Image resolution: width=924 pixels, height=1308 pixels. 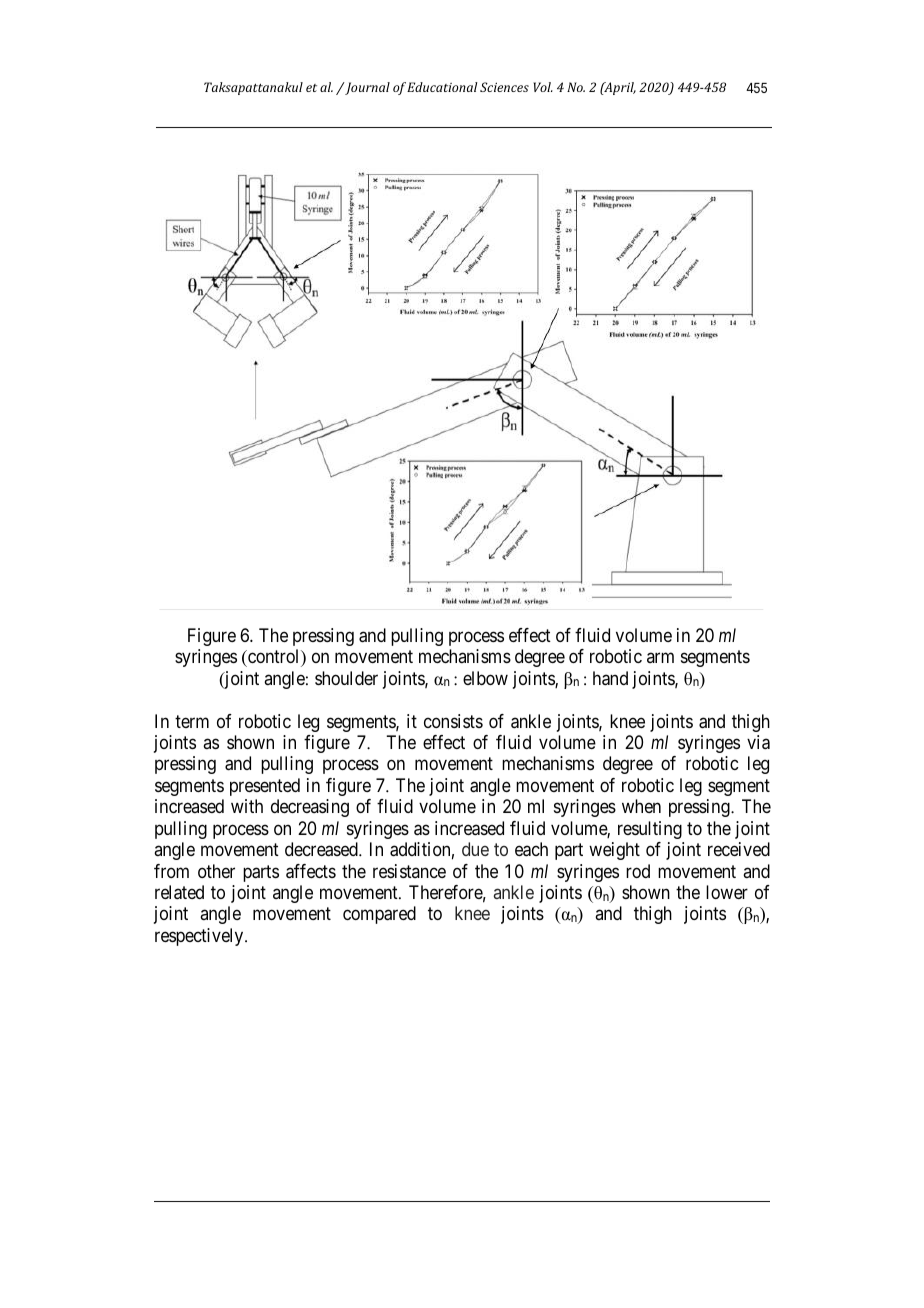 I want to click on resistance, so click(x=409, y=871).
